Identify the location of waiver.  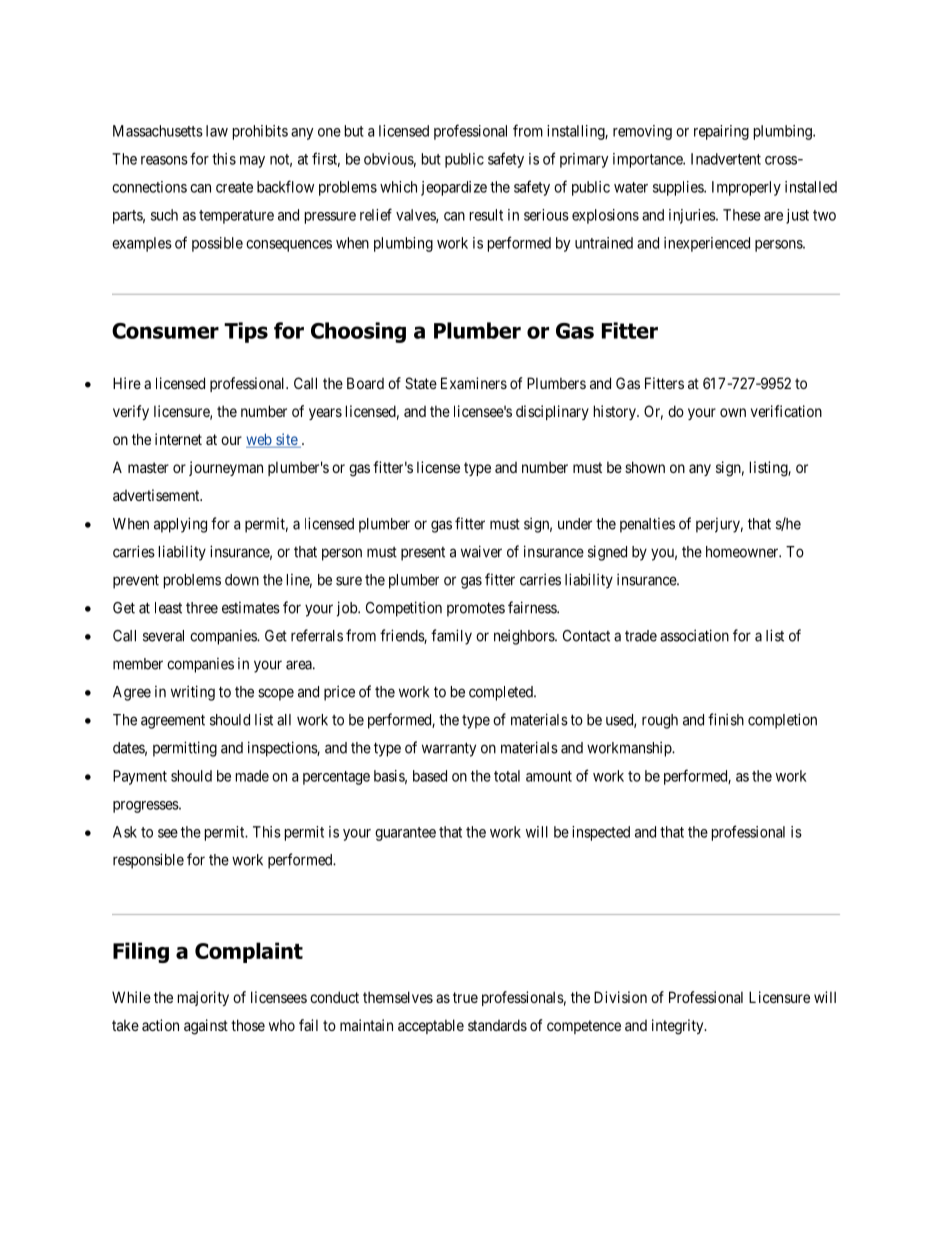
(481, 551).
